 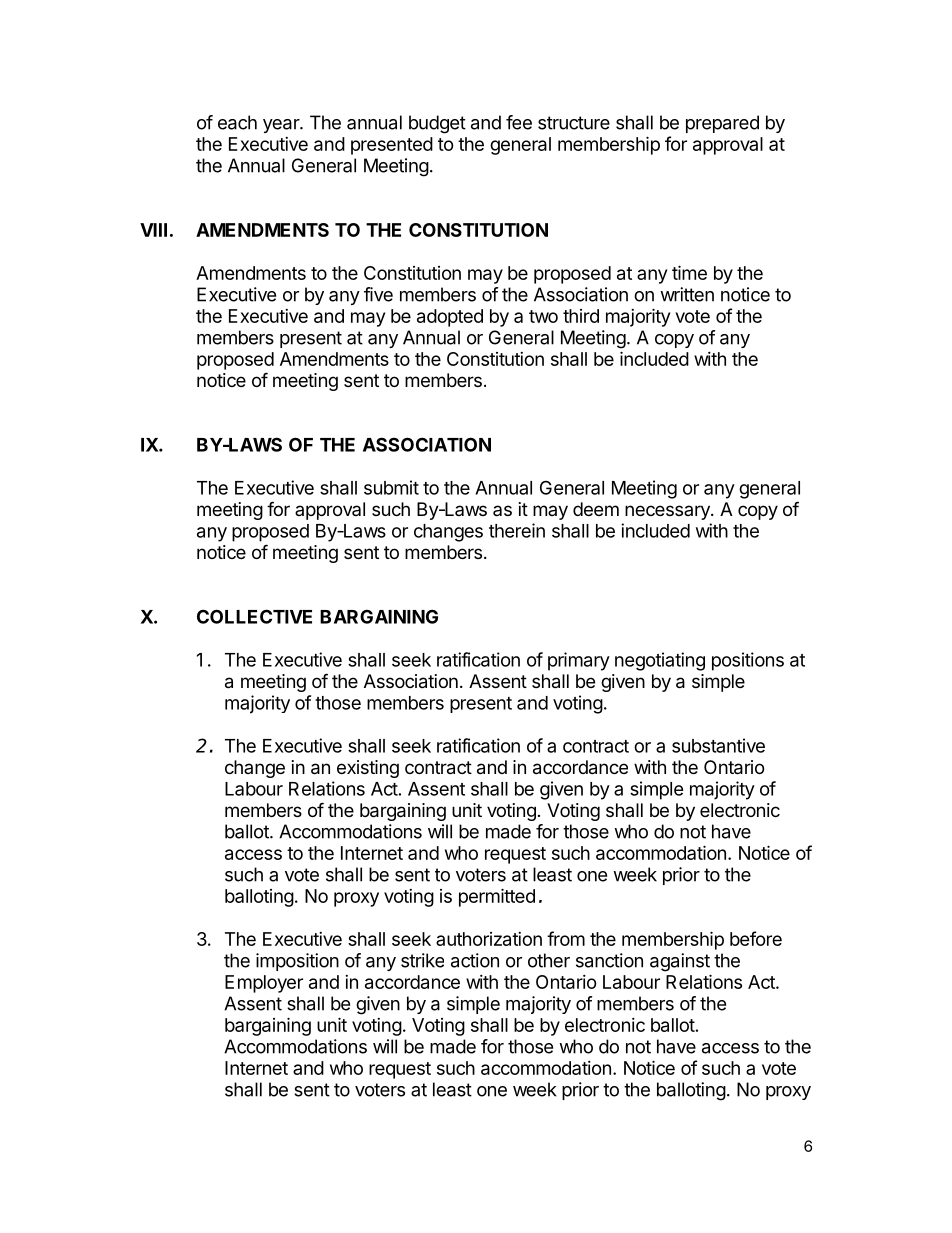 What do you see at coordinates (378, 294) in the image?
I see `five` at bounding box center [378, 294].
